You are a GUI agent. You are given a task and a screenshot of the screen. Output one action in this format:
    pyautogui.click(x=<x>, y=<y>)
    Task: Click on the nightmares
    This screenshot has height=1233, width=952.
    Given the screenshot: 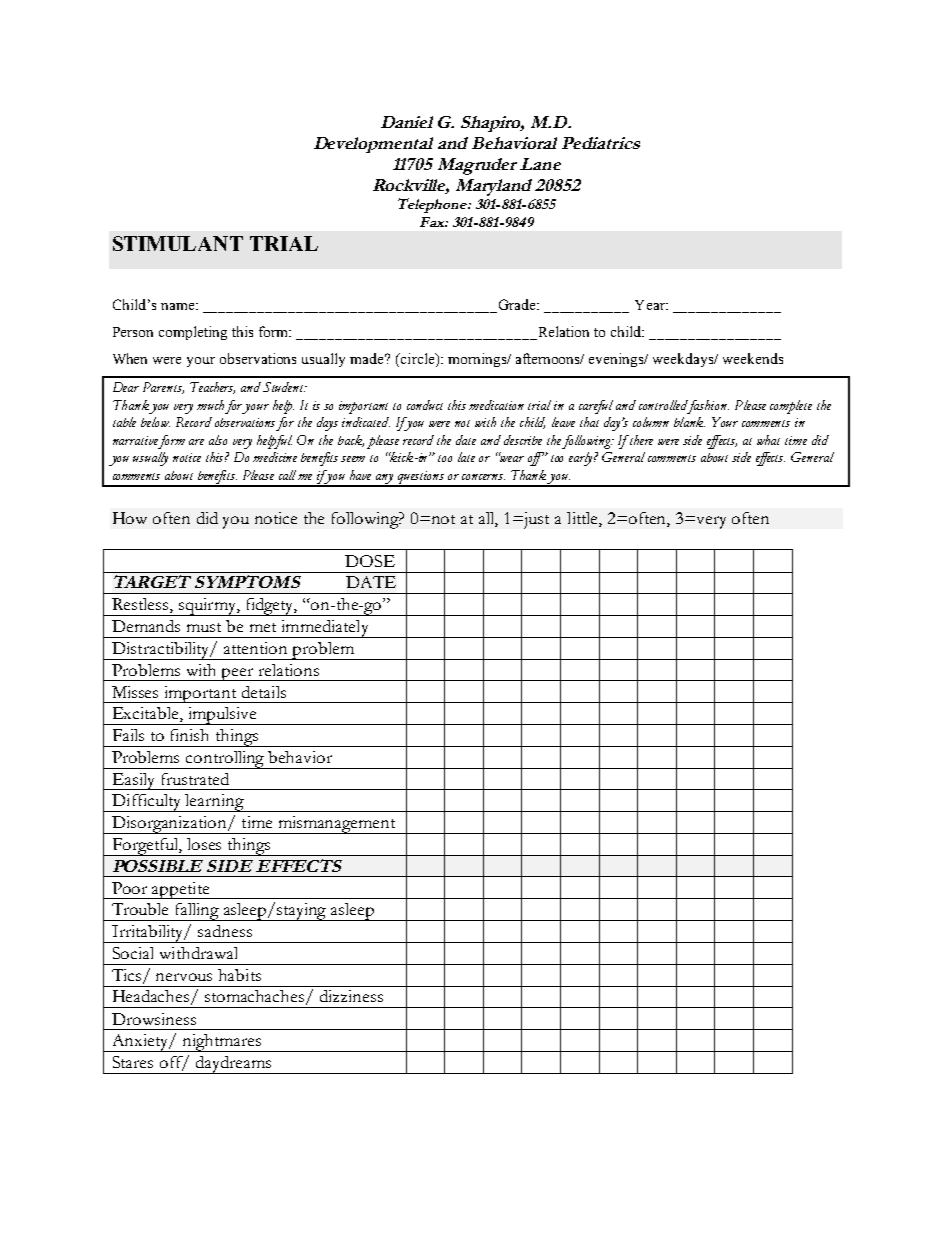 What is the action you would take?
    pyautogui.click(x=222, y=1043)
